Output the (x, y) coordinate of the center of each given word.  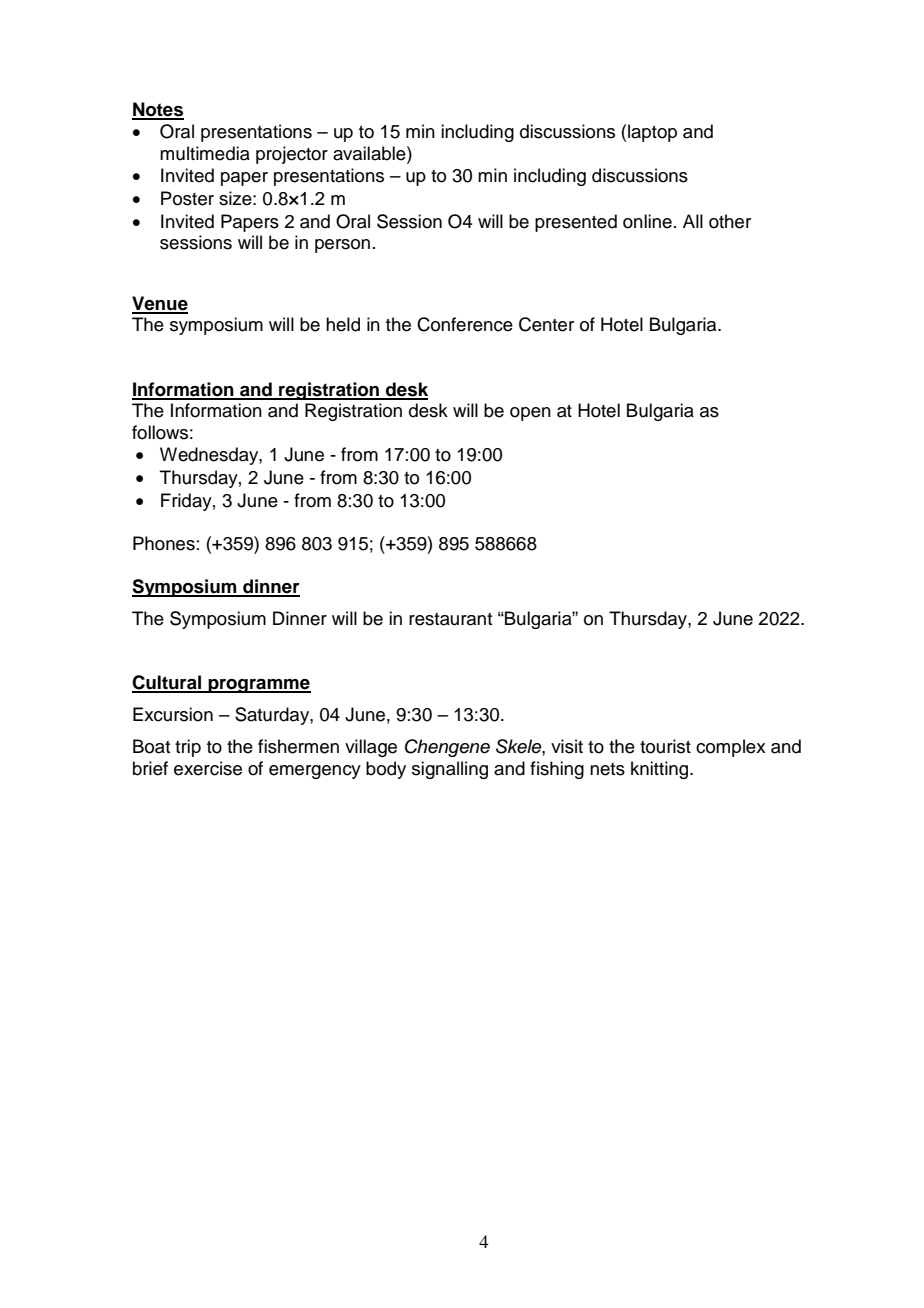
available (370, 153)
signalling (450, 770)
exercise (208, 768)
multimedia (205, 153)
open (530, 414)
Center (546, 324)
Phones (164, 543)
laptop (652, 133)
